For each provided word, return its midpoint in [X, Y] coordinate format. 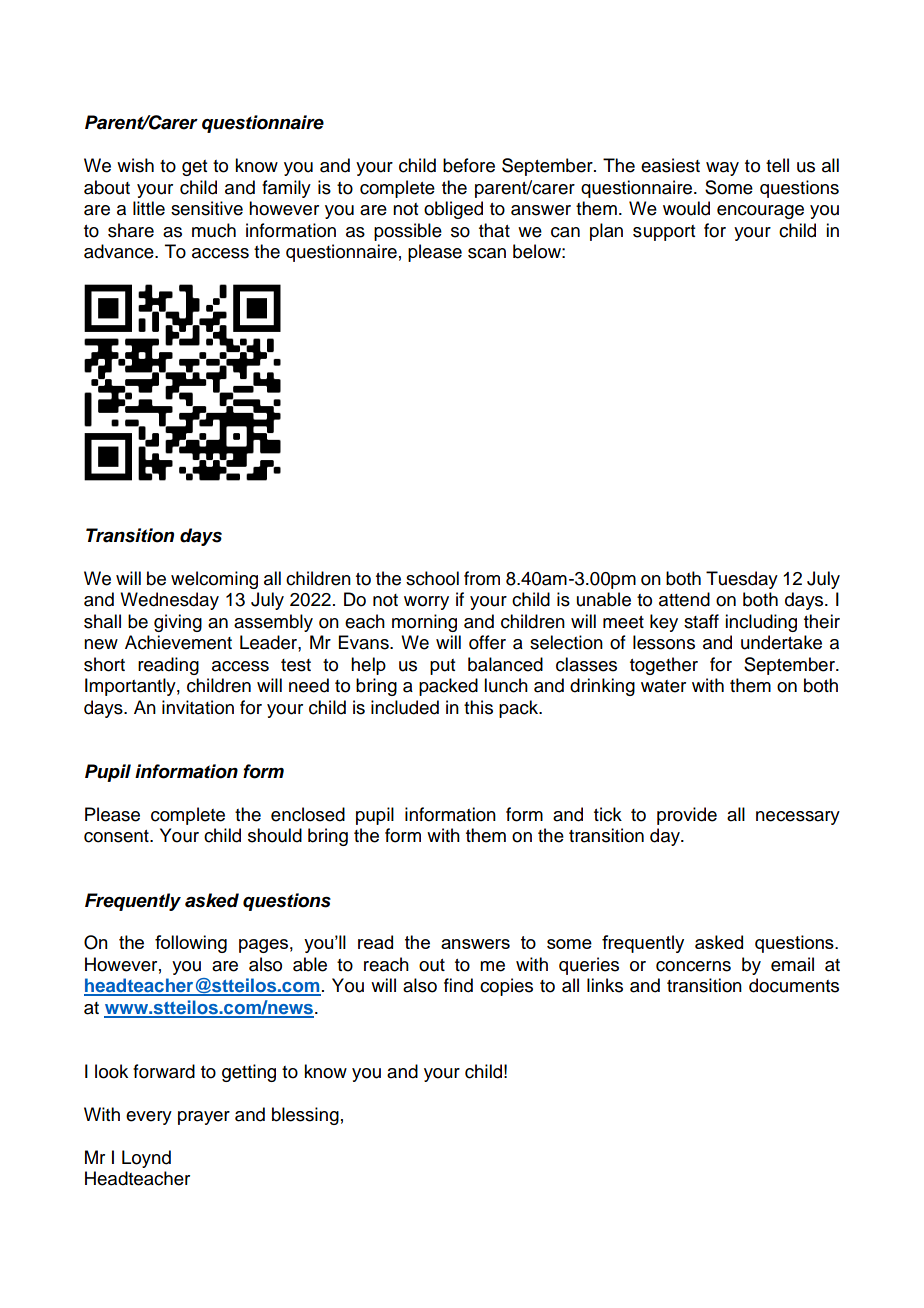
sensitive [207, 208]
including [761, 623]
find [458, 985]
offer [487, 642]
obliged [453, 210]
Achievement [178, 642]
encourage [760, 212]
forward [164, 1071]
